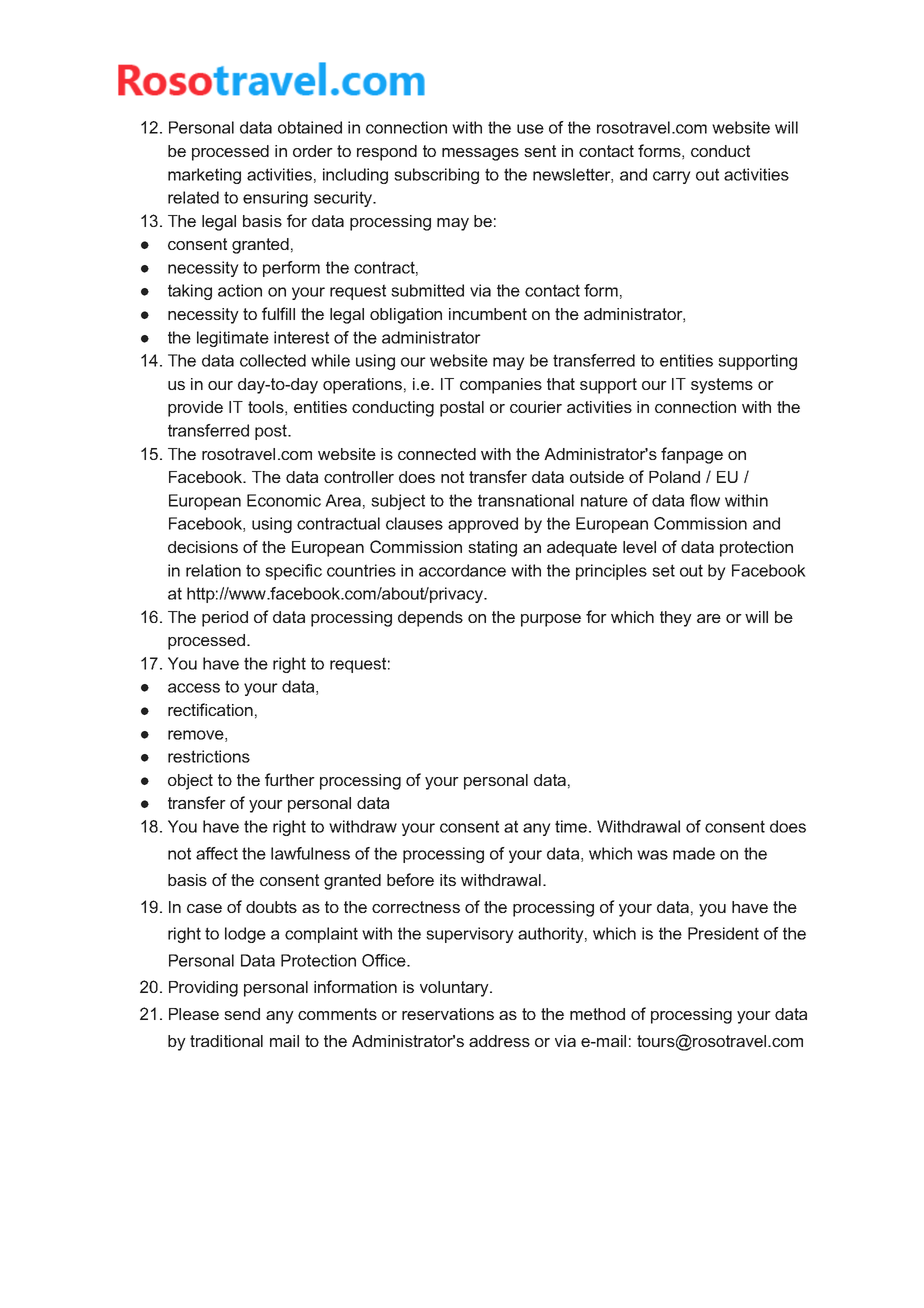 The width and height of the document is (924, 1308). I want to click on accordance, so click(462, 570).
